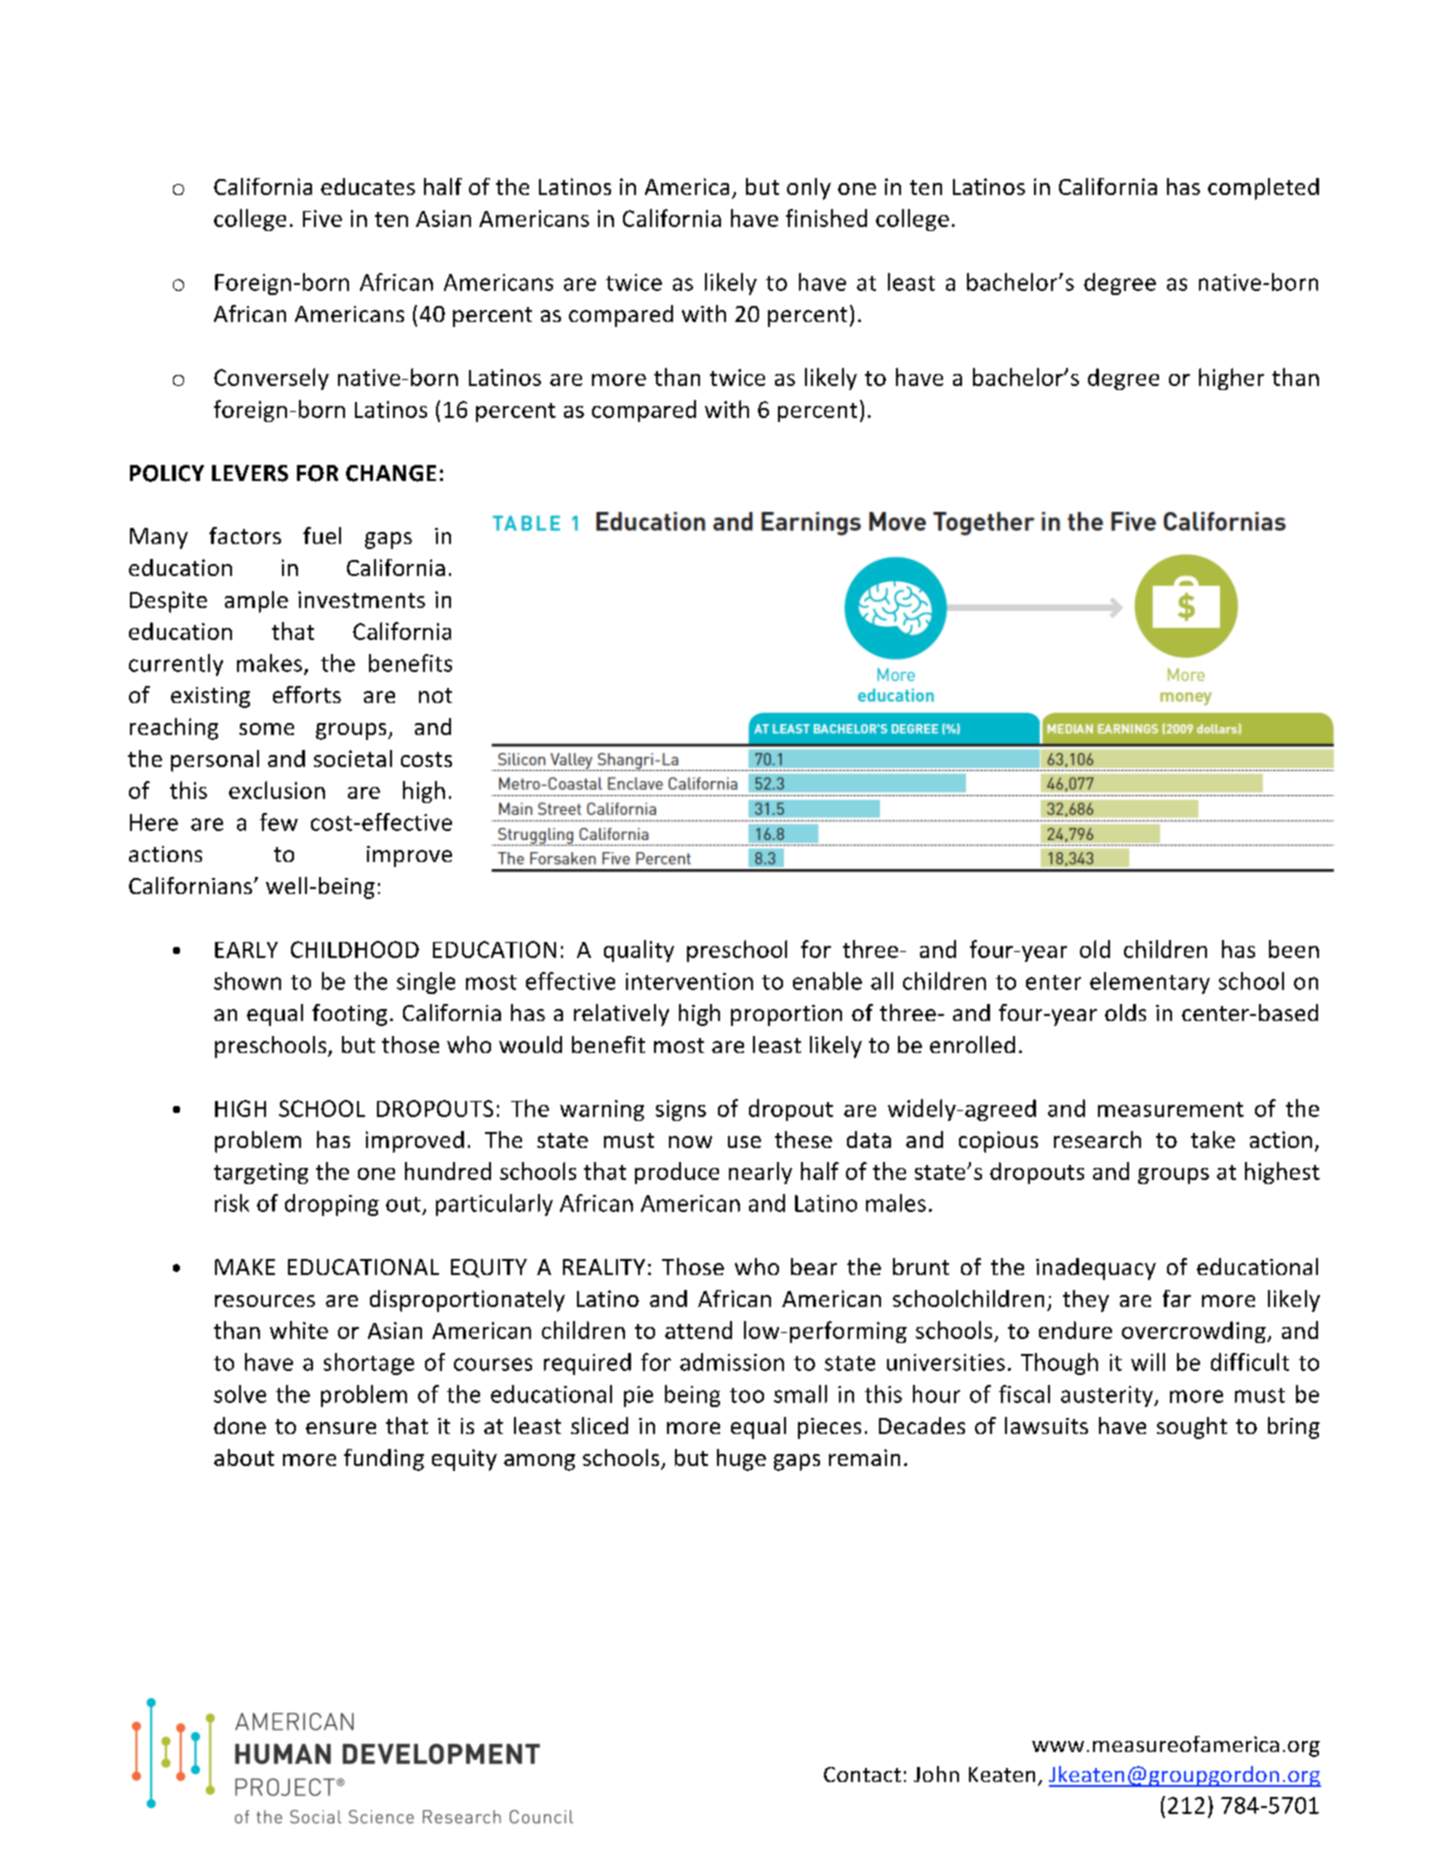 The height and width of the screenshot is (1874, 1448). What do you see at coordinates (322, 218) in the screenshot?
I see `Five` at bounding box center [322, 218].
